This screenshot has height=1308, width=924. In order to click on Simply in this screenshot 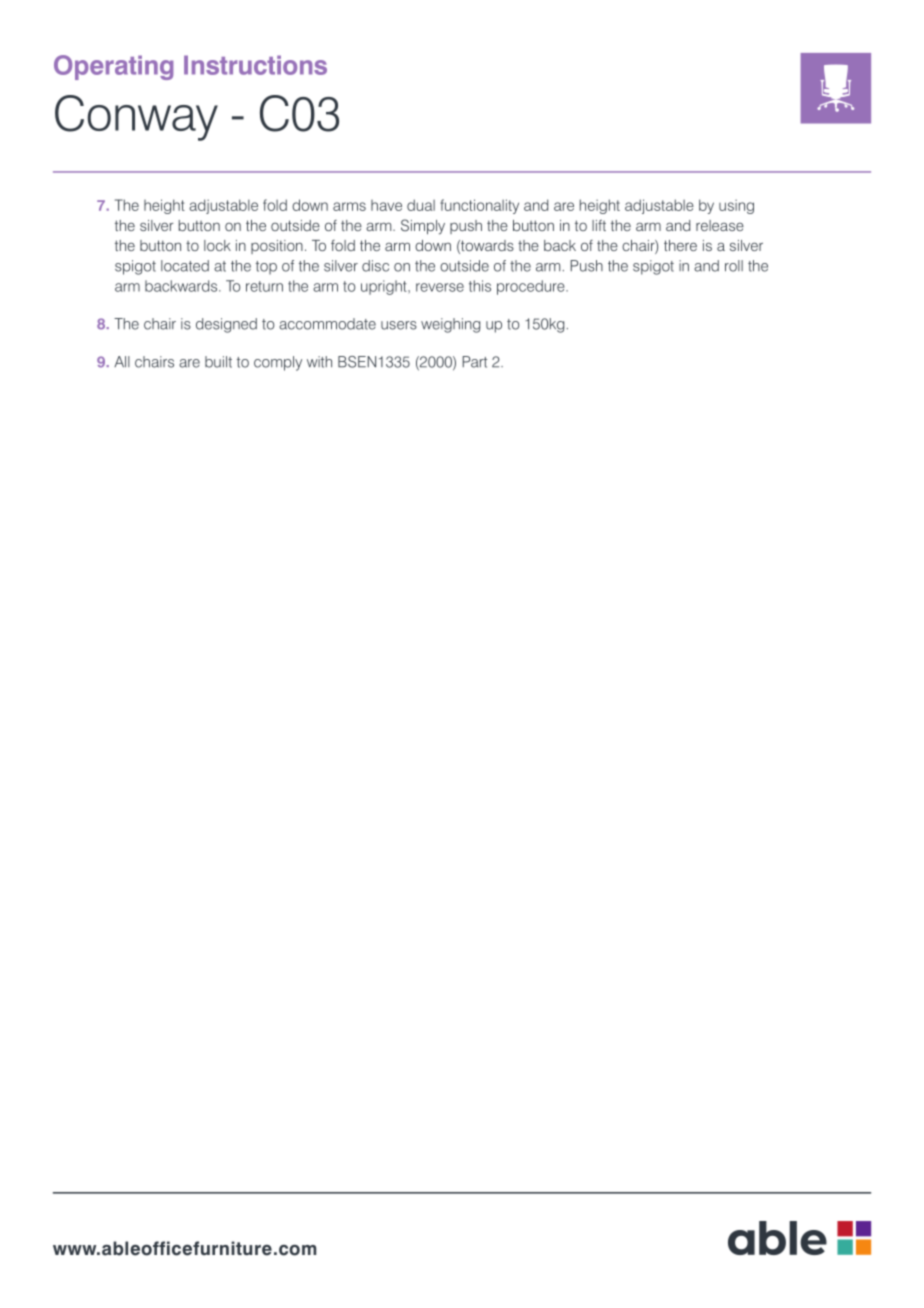, I will do `click(423, 227)`.
